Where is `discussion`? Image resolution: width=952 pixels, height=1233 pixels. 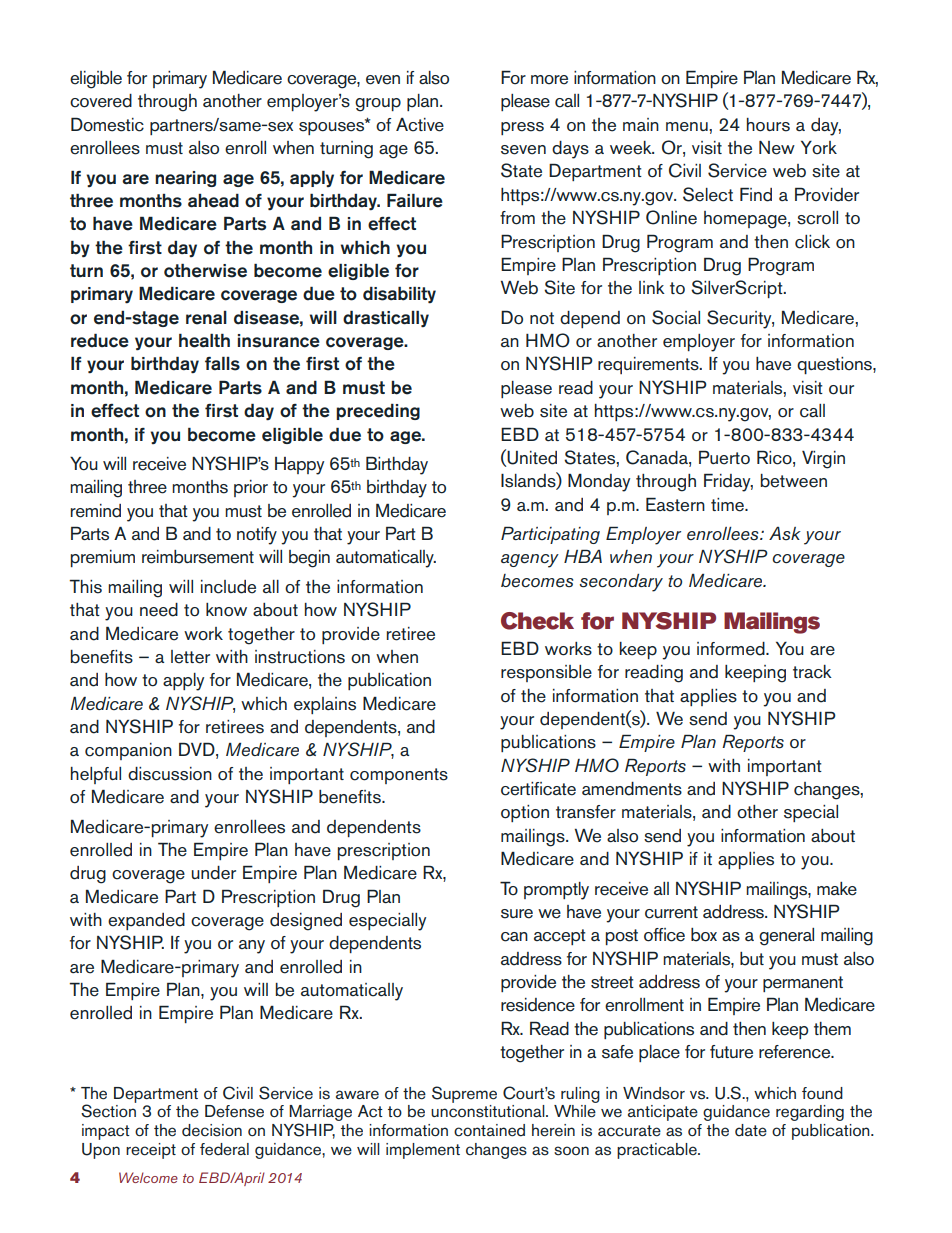 discussion is located at coordinates (170, 774).
